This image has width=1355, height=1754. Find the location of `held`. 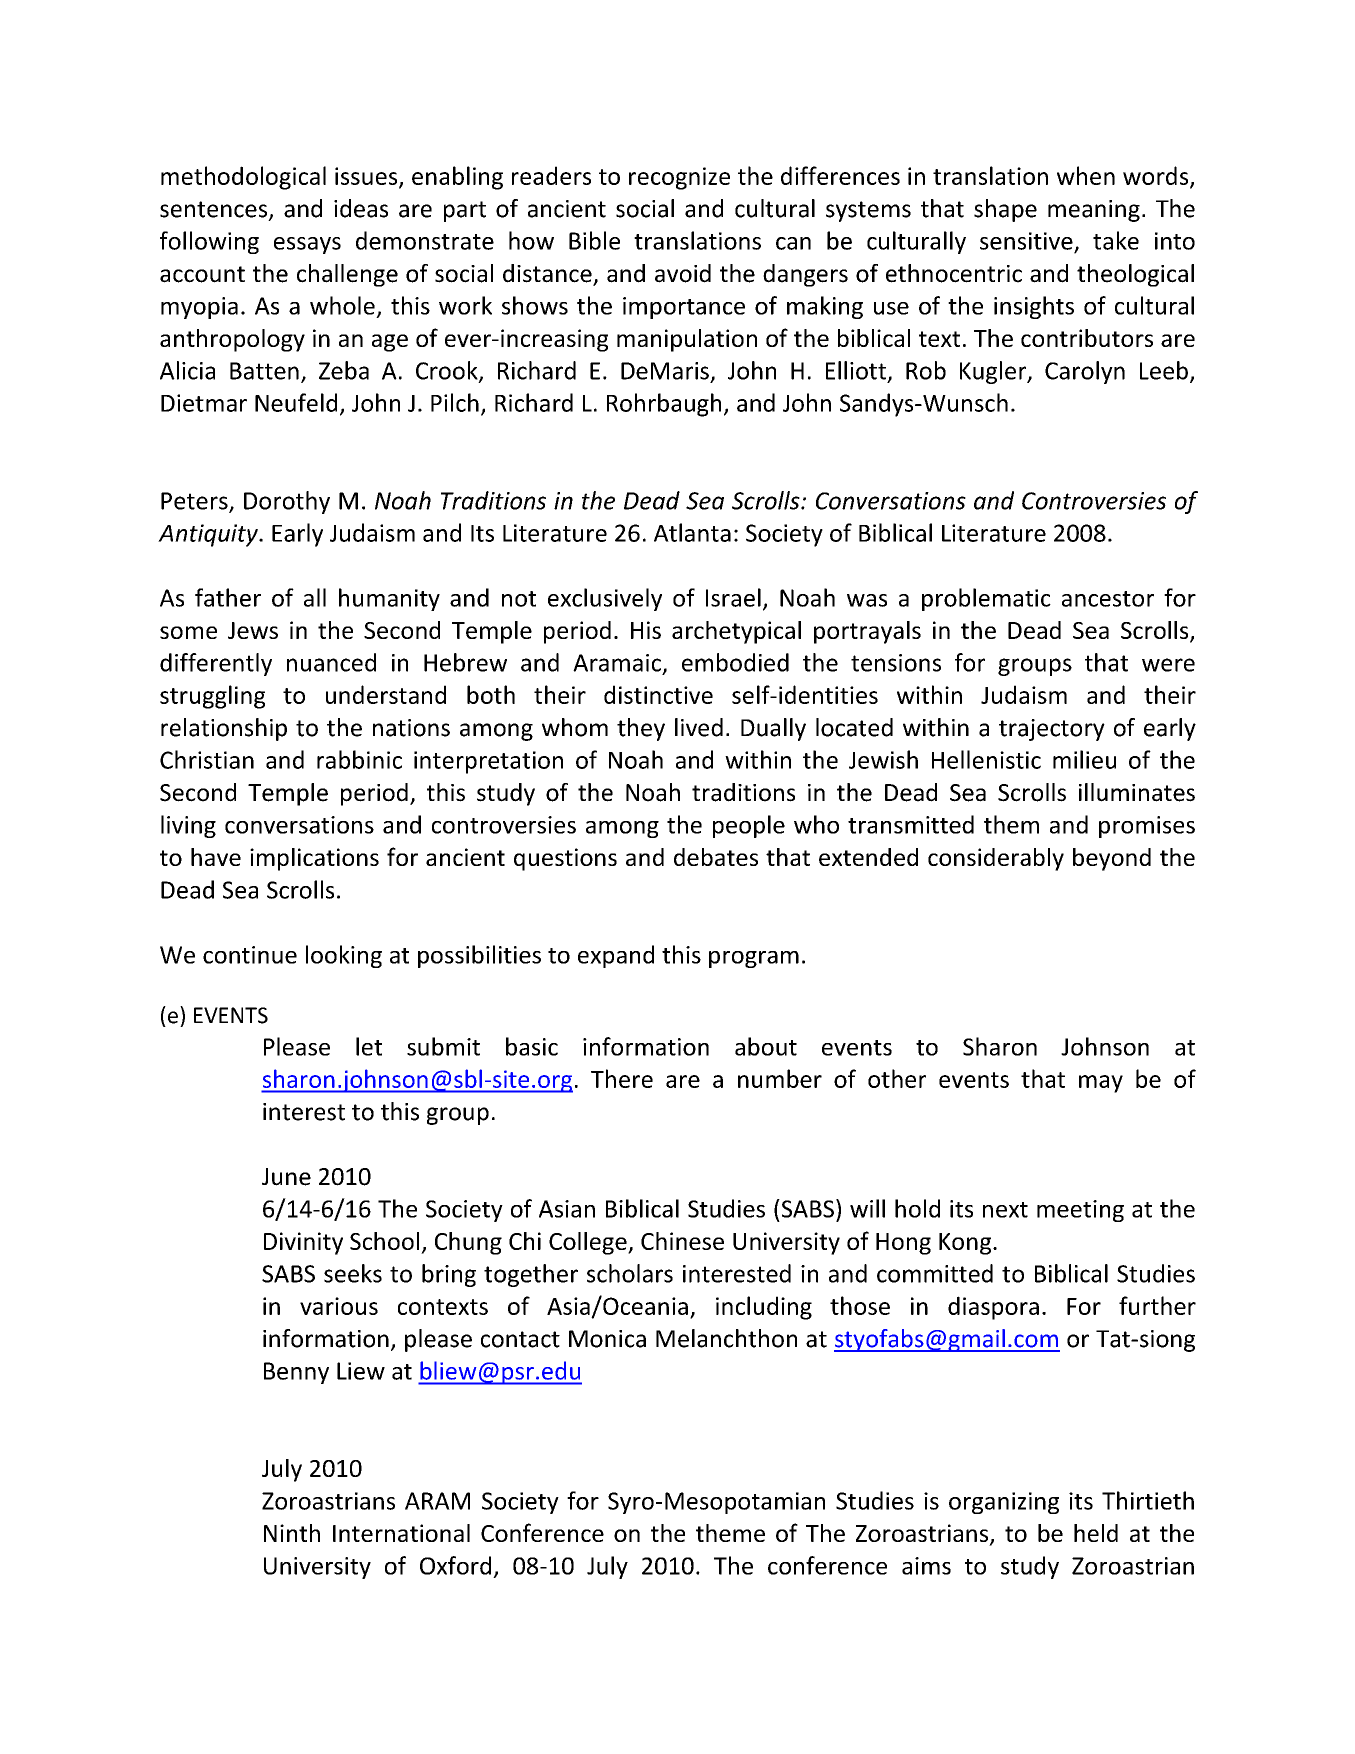

held is located at coordinates (1096, 1533).
